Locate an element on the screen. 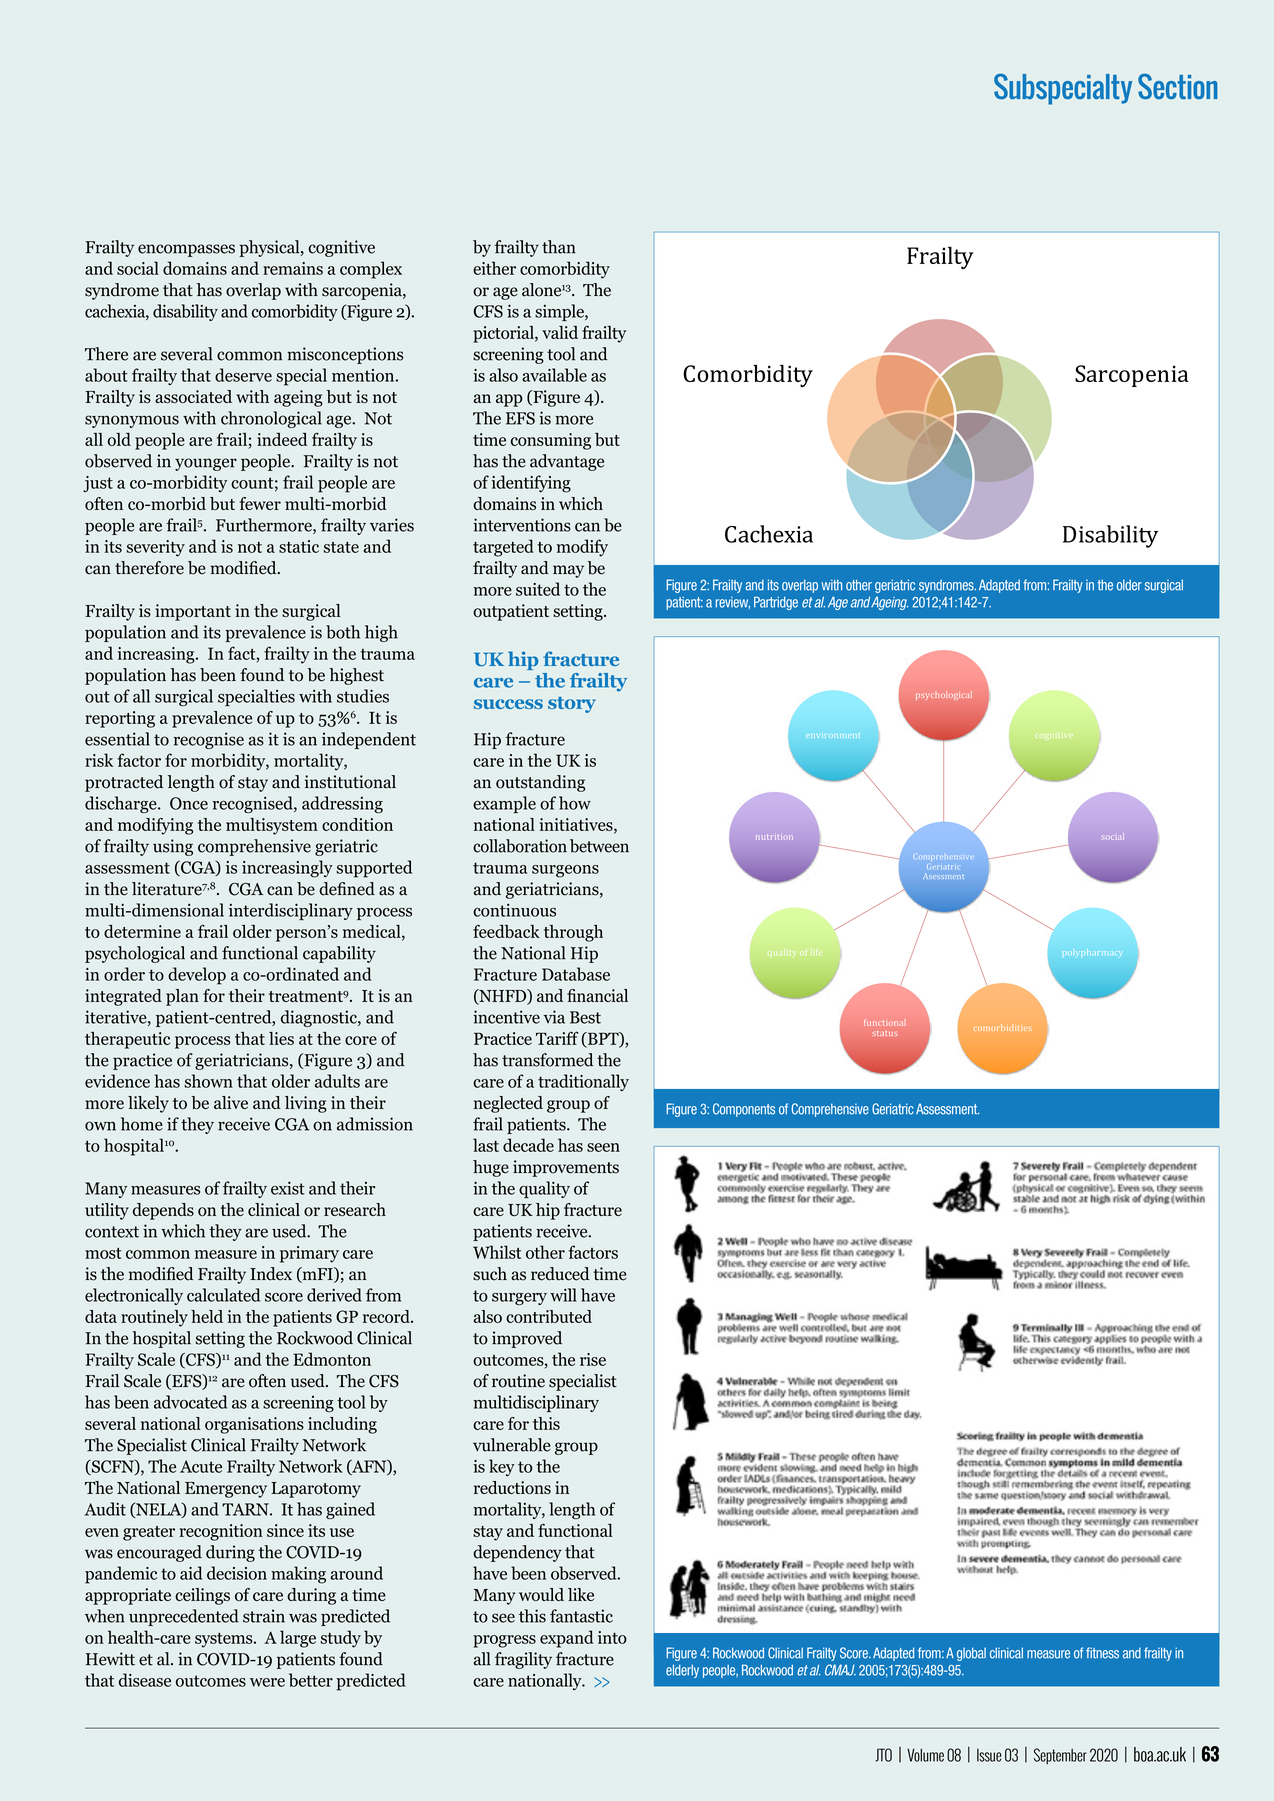 This screenshot has width=1274, height=1801. Section is located at coordinates (1177, 86).
